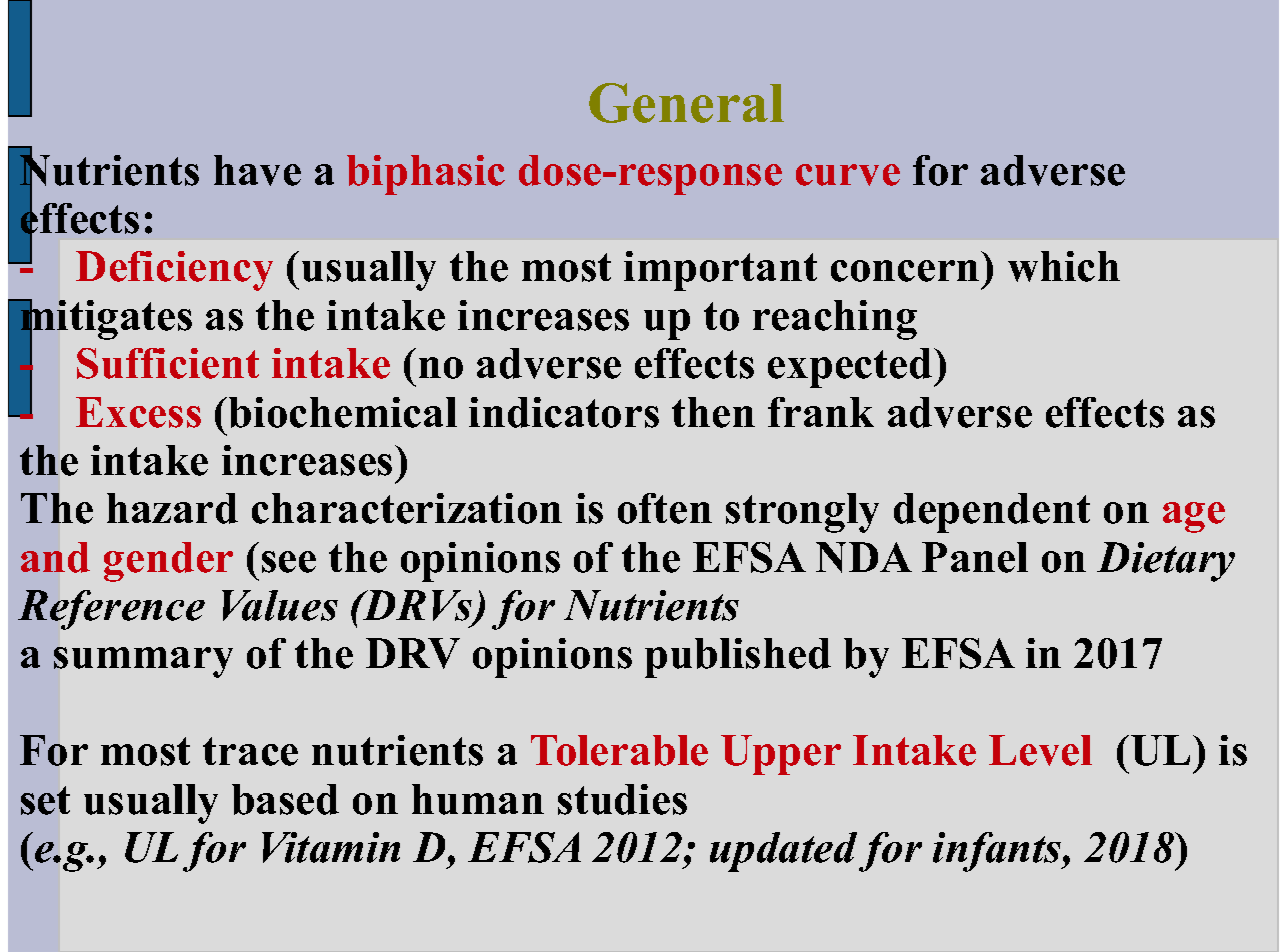  Describe the element at coordinates (665, 508) in the screenshot. I see `often` at that location.
